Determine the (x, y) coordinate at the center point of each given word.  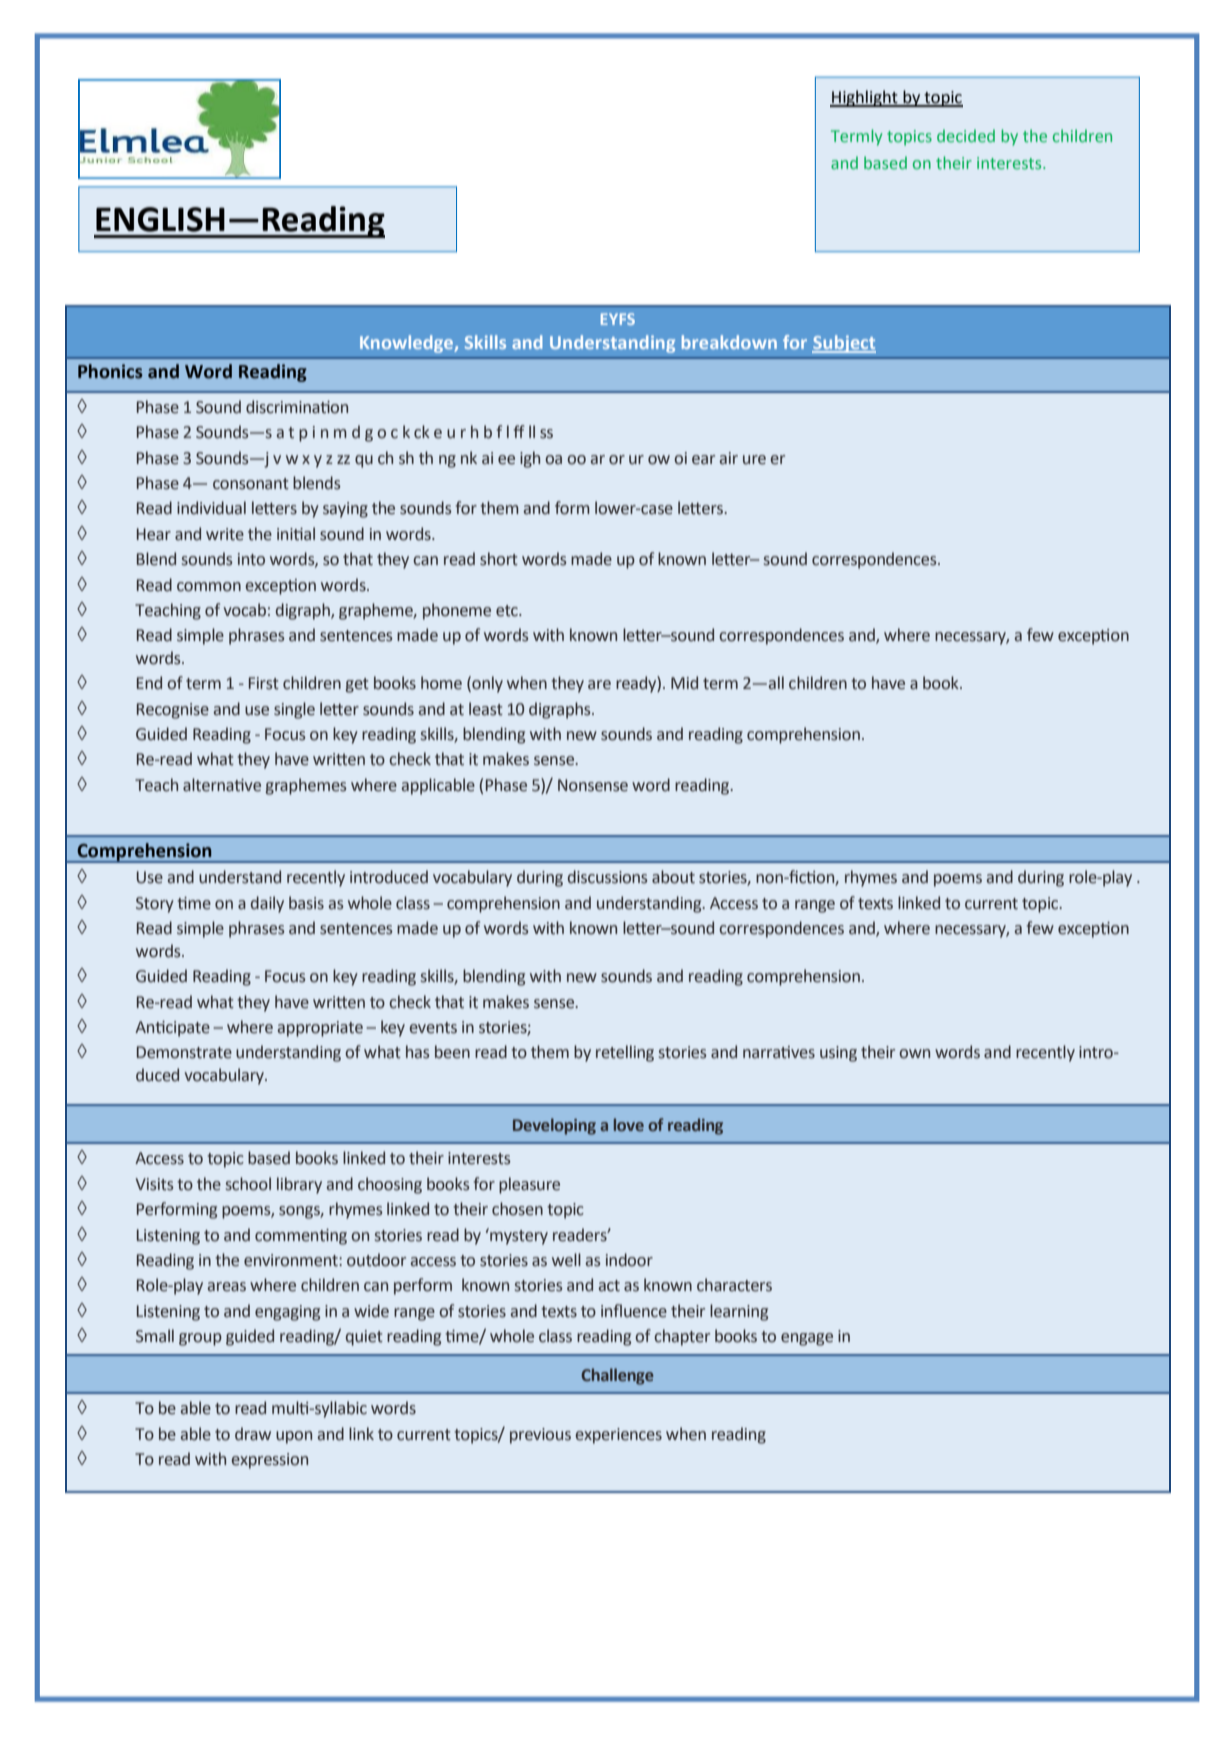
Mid (684, 683)
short (499, 559)
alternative (222, 785)
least (486, 709)
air (728, 458)
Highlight (865, 98)
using (838, 1054)
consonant (251, 484)
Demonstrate (184, 1052)
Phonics (110, 371)
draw (253, 1434)
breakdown (729, 342)
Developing (554, 1126)
